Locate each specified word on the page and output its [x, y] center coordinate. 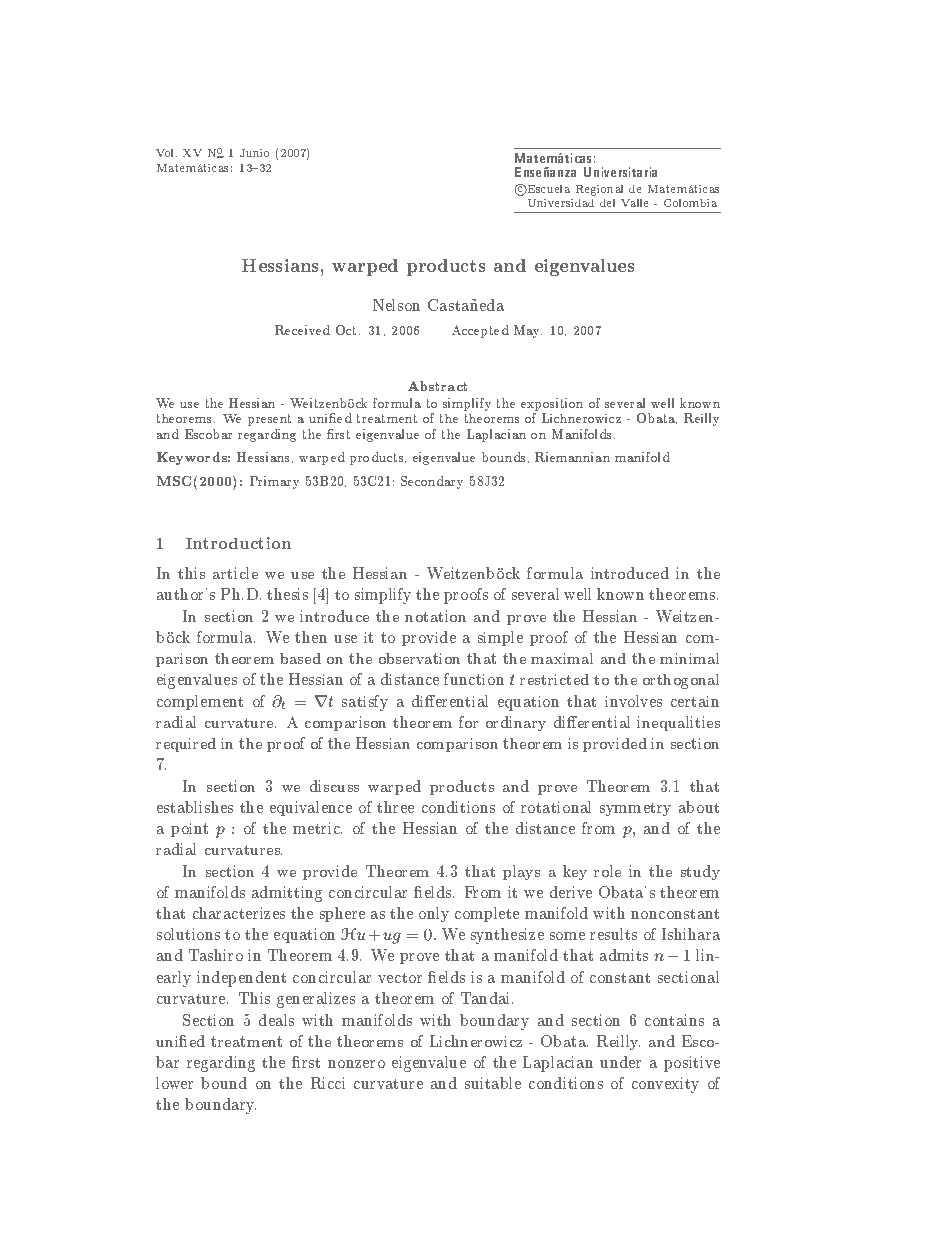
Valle [634, 203]
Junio [254, 153]
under [620, 1062]
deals [276, 1020]
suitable [493, 1083]
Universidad [561, 203]
